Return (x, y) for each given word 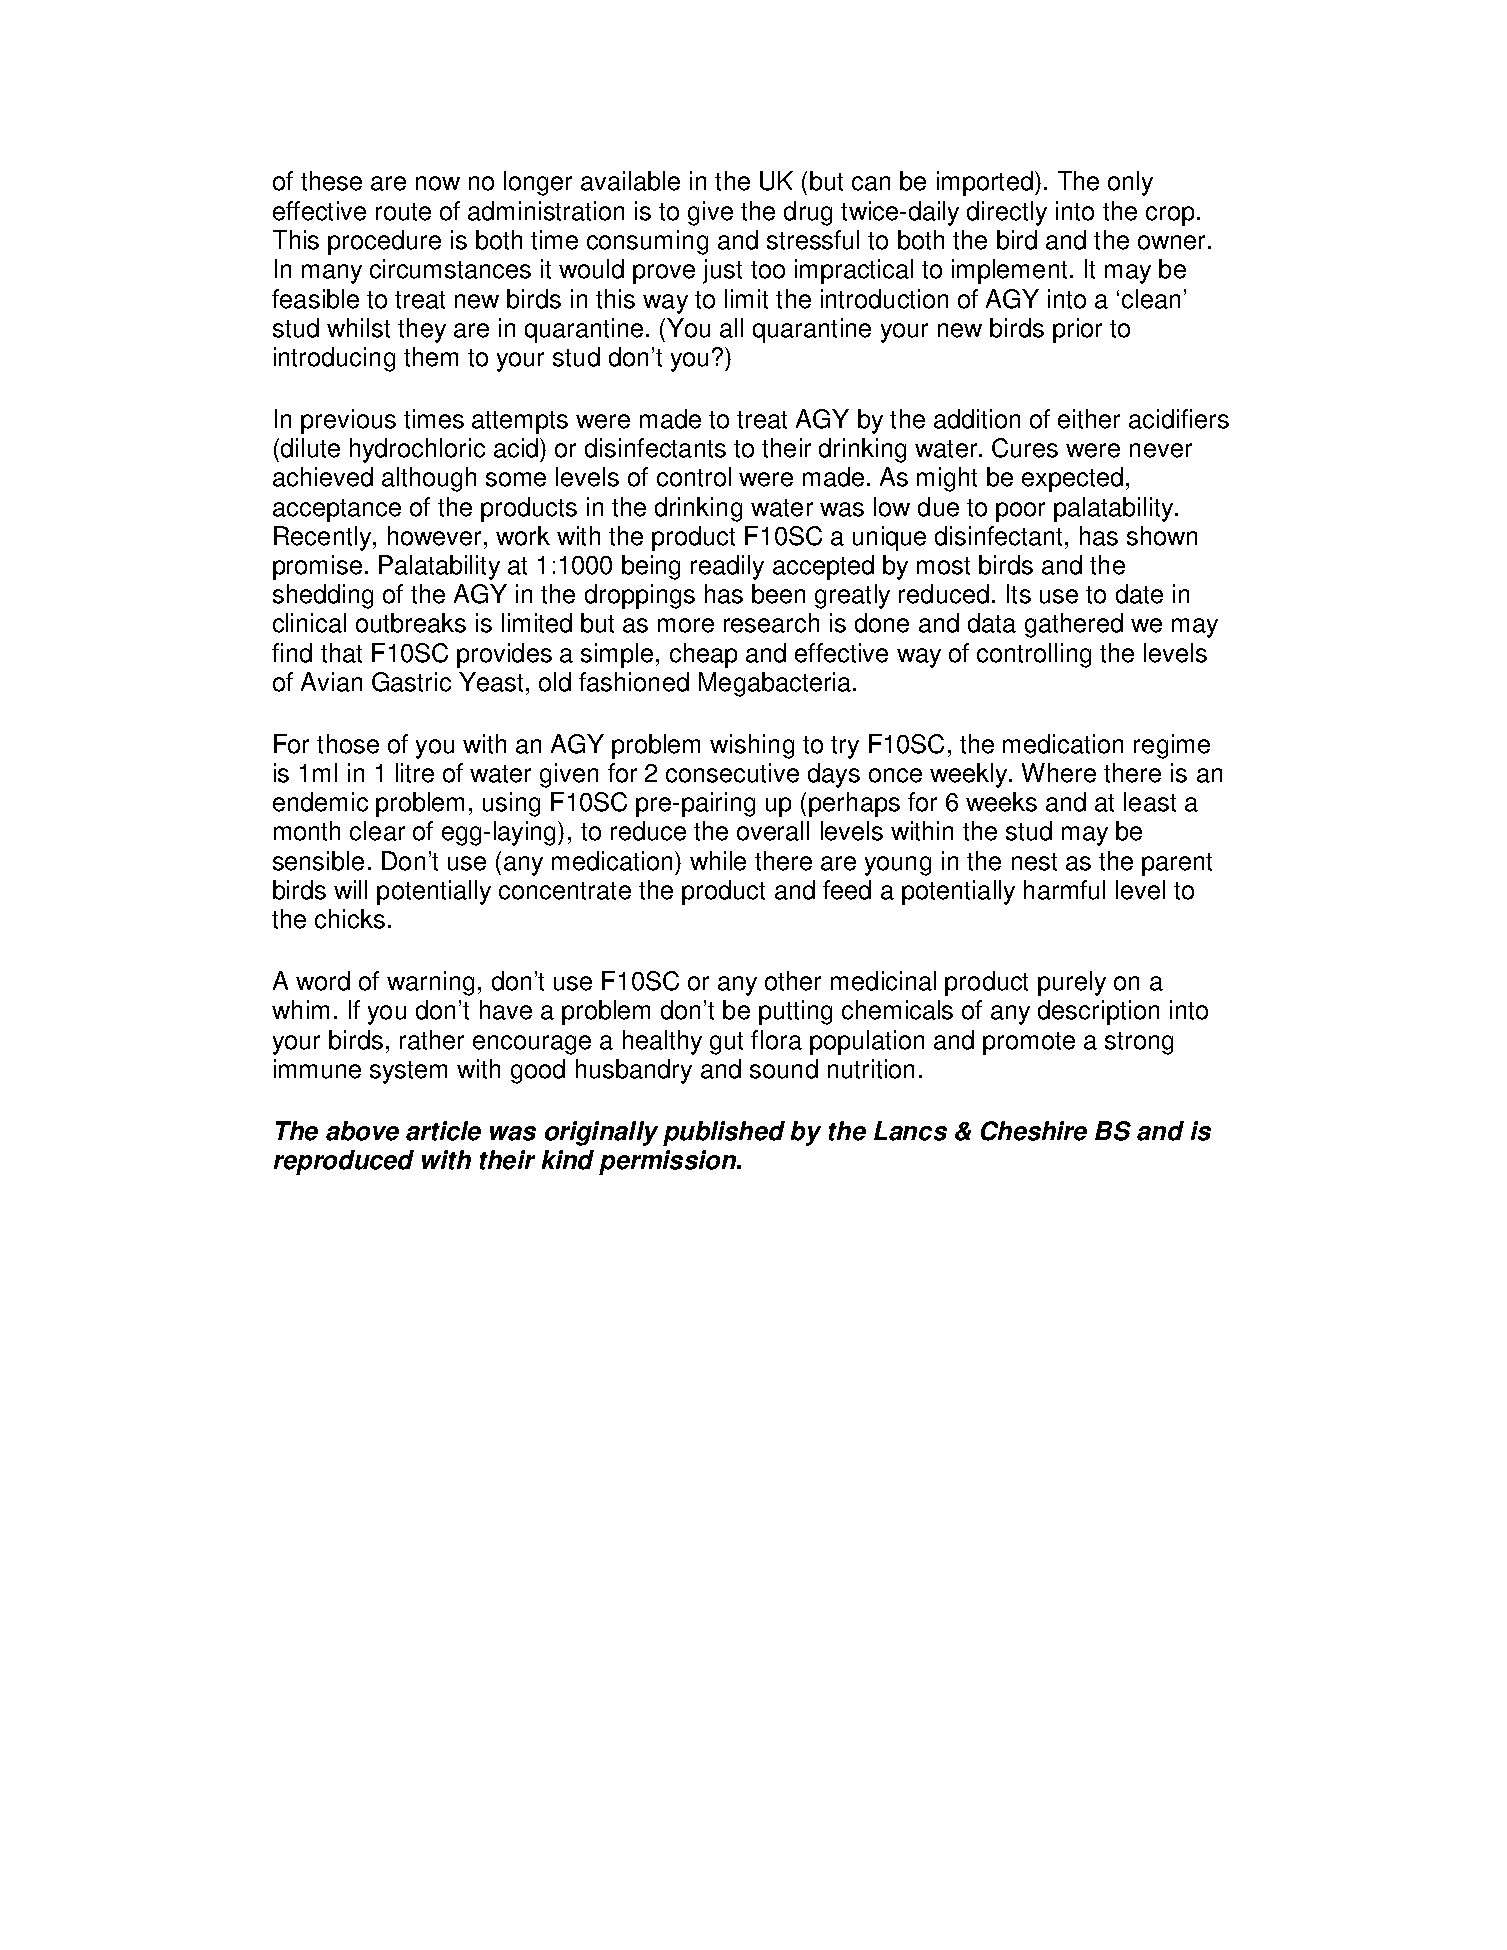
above (362, 1131)
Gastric (411, 682)
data (992, 623)
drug (808, 213)
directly (1007, 213)
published (724, 1133)
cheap (703, 655)
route (403, 212)
